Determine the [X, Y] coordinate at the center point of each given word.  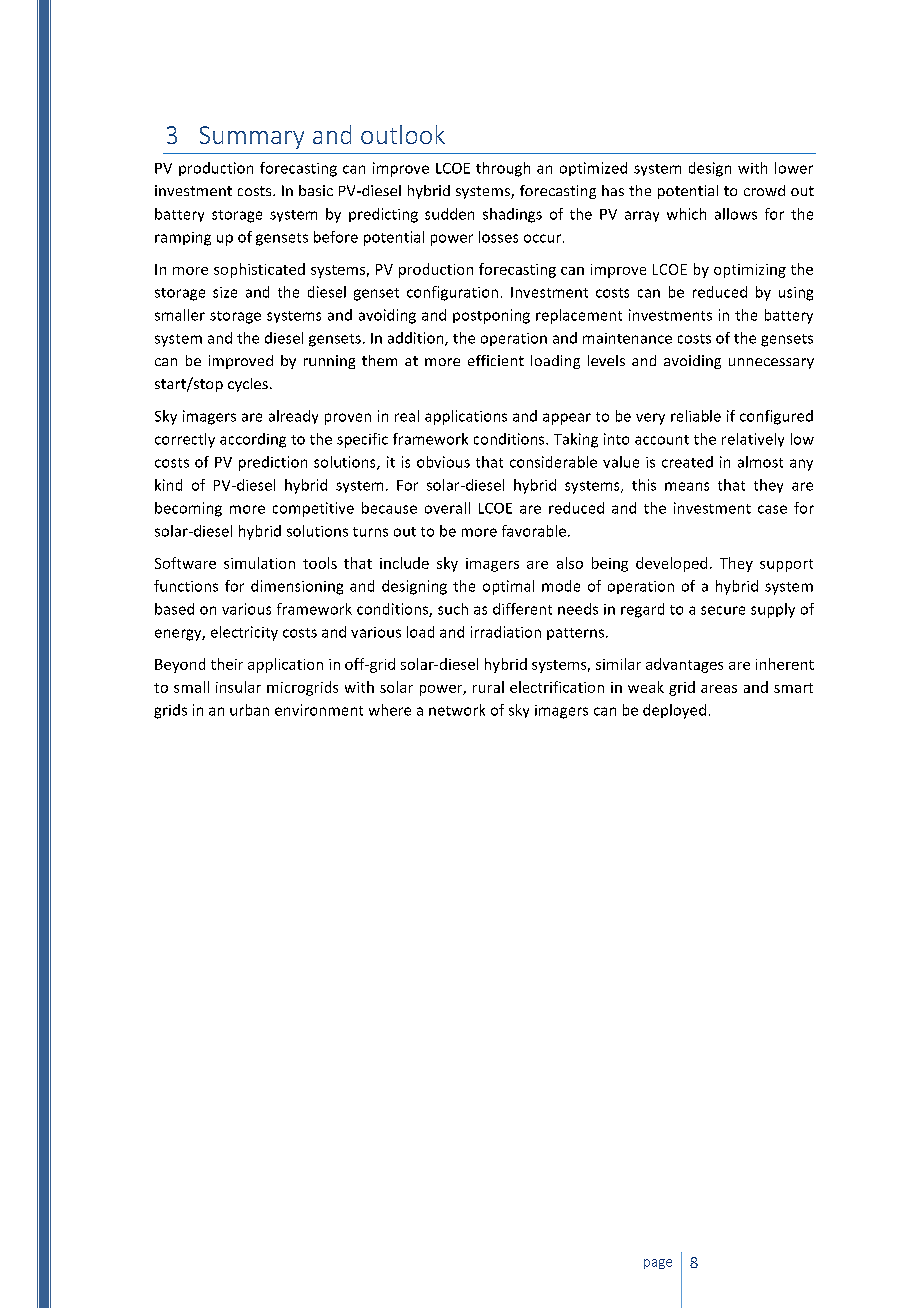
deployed [674, 711]
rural [488, 687]
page [658, 1264]
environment [319, 710]
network [457, 710]
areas [719, 689]
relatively [753, 440]
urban [249, 710]
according [253, 440]
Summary [252, 137]
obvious [443, 462]
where [390, 710]
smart [793, 688]
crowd [764, 190]
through [503, 169]
